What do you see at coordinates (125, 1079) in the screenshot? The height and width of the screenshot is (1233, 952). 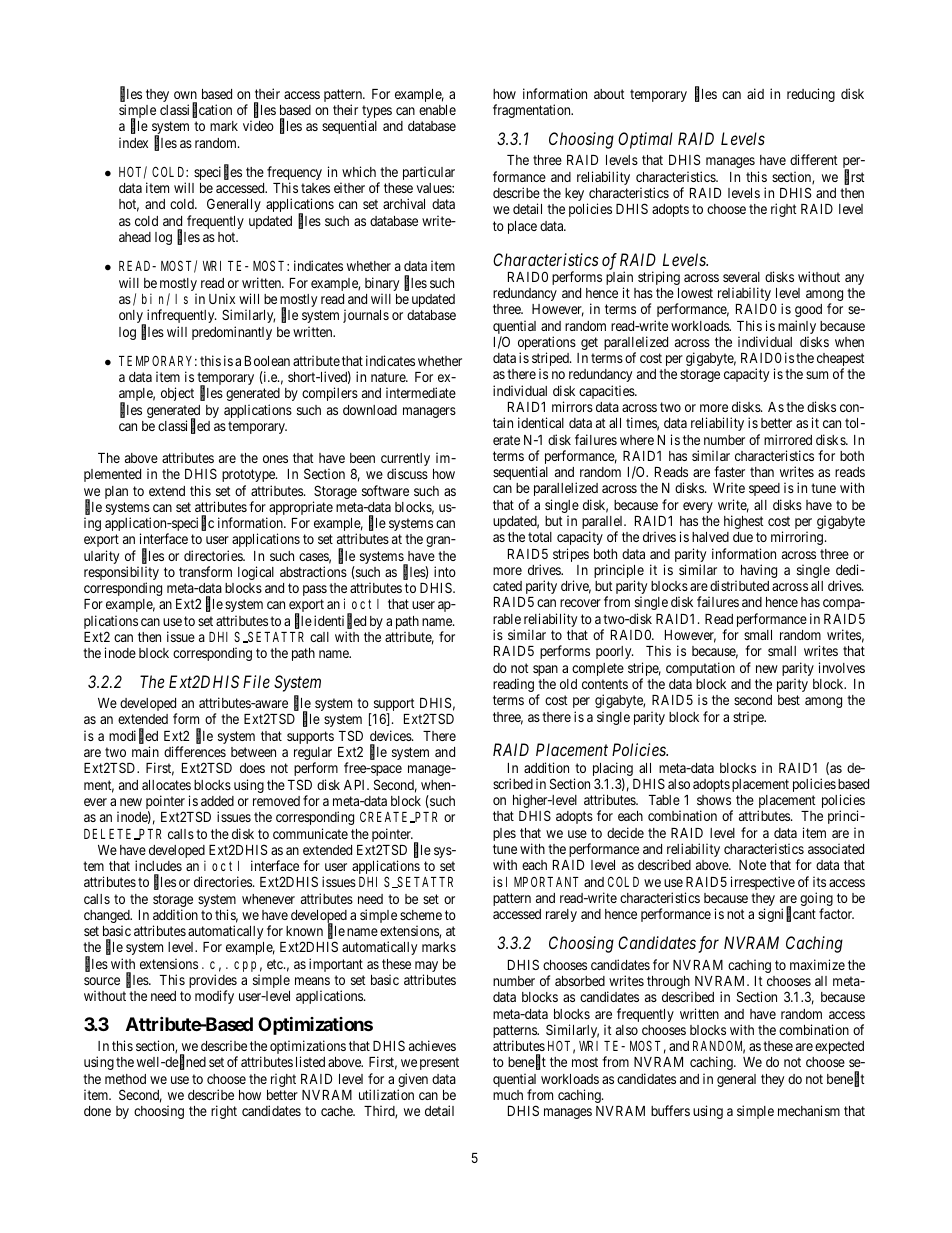 I see `method` at bounding box center [125, 1079].
